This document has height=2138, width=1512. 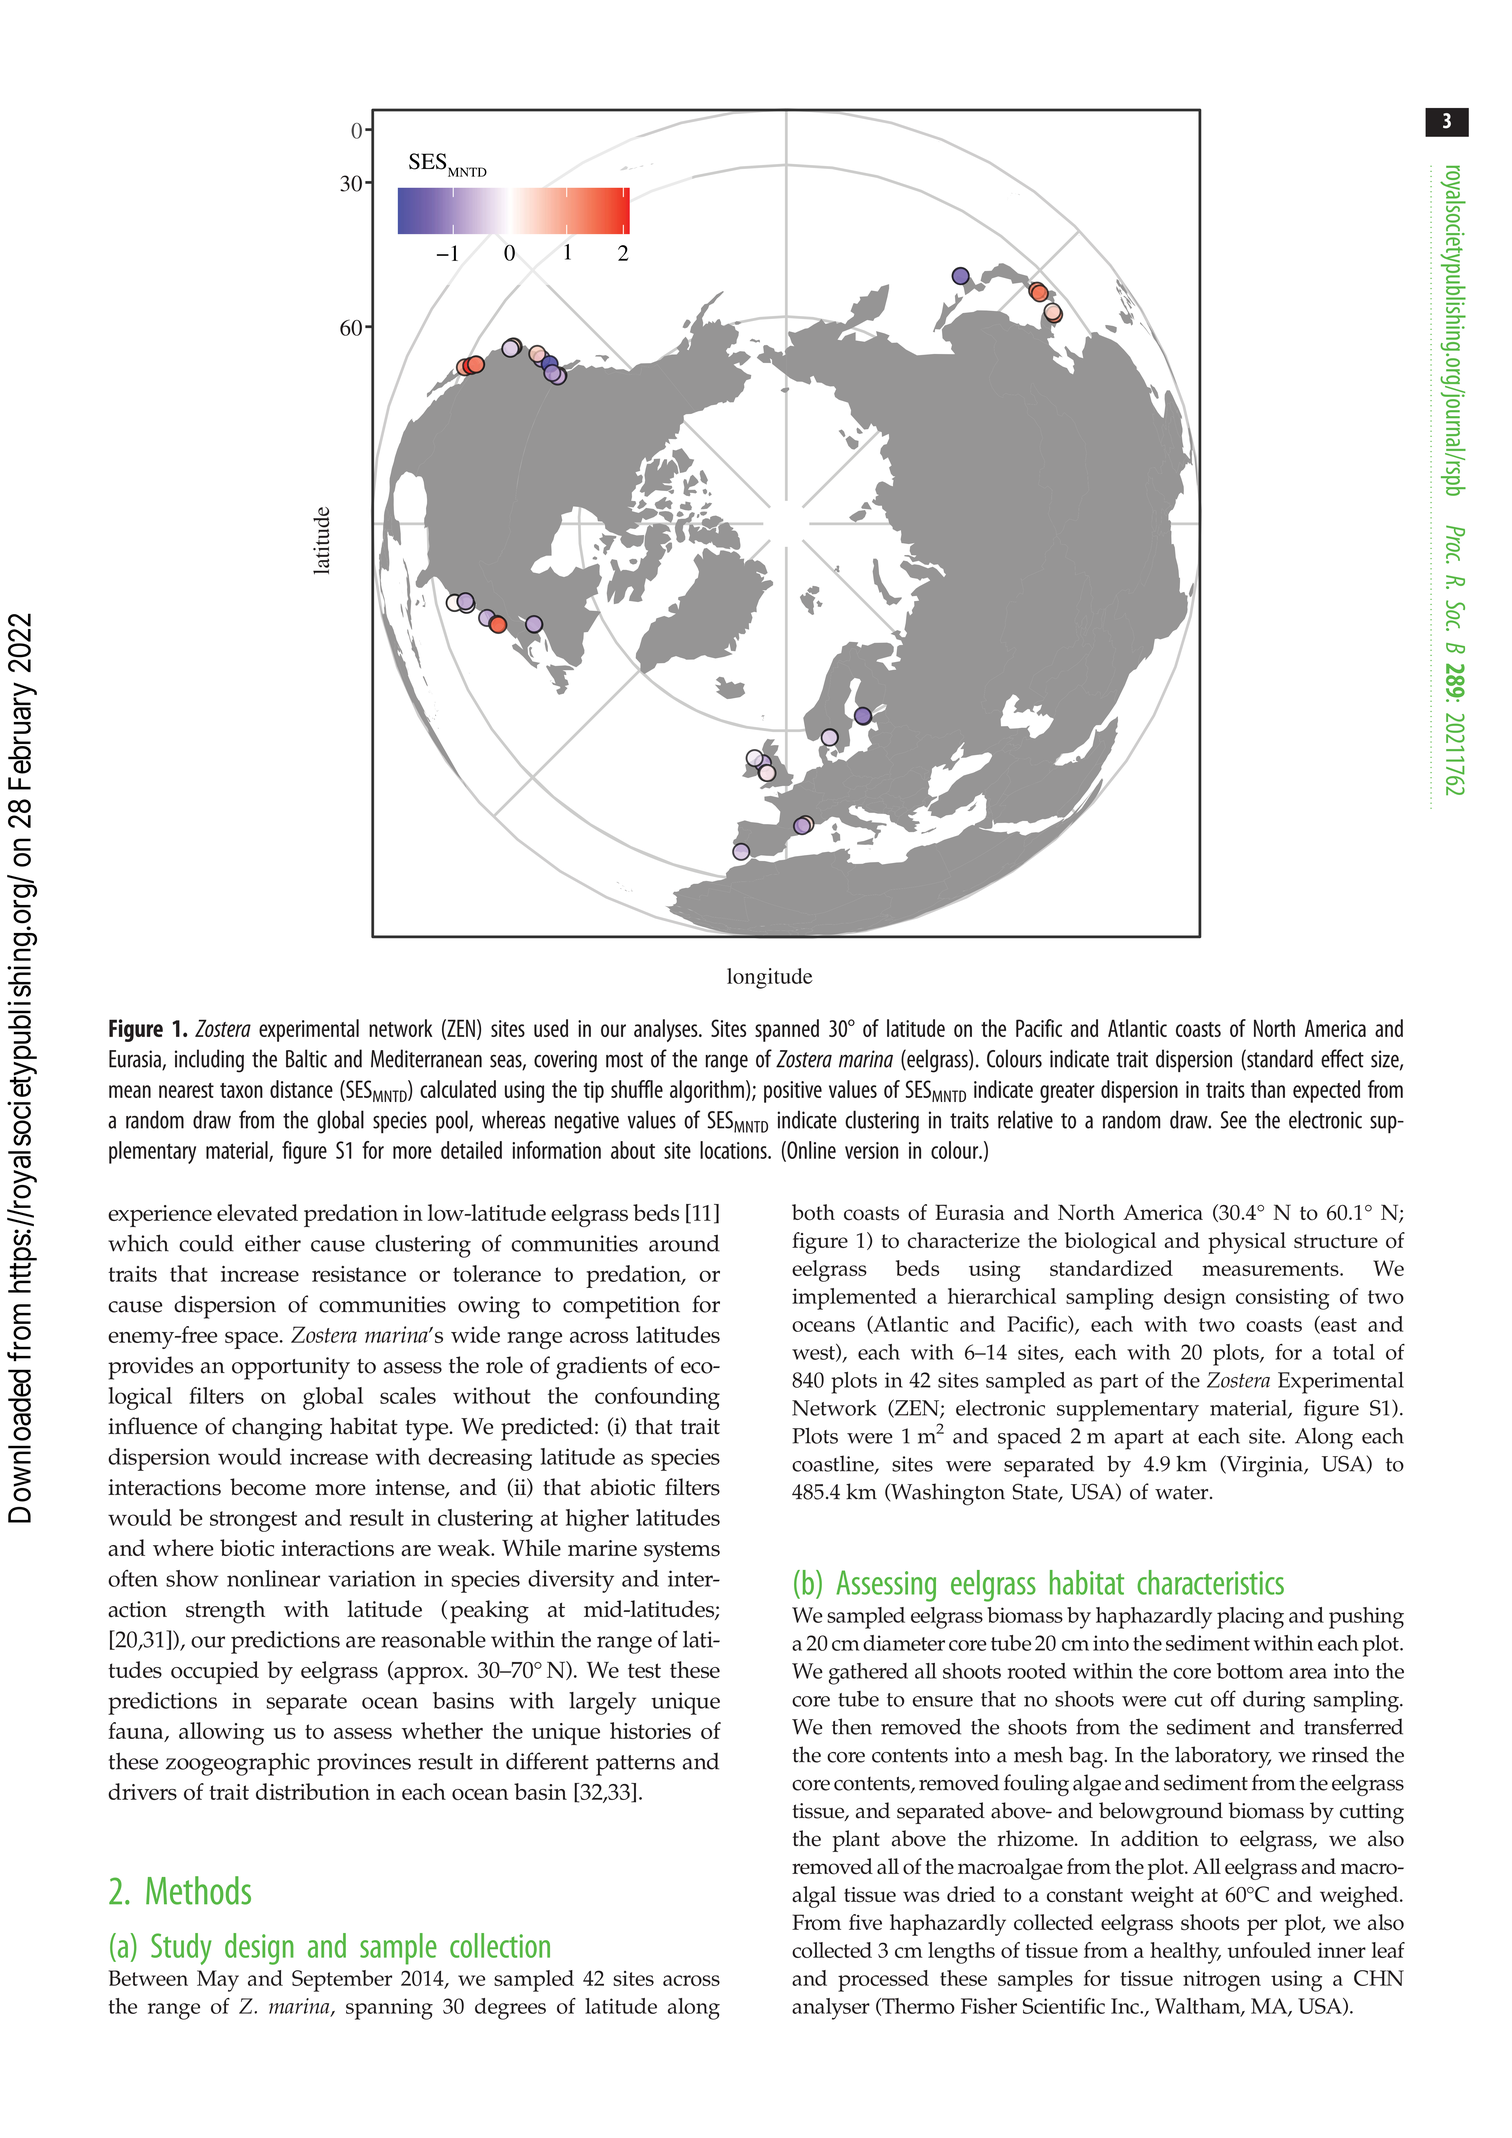 I want to click on Baltic, so click(x=306, y=1058).
